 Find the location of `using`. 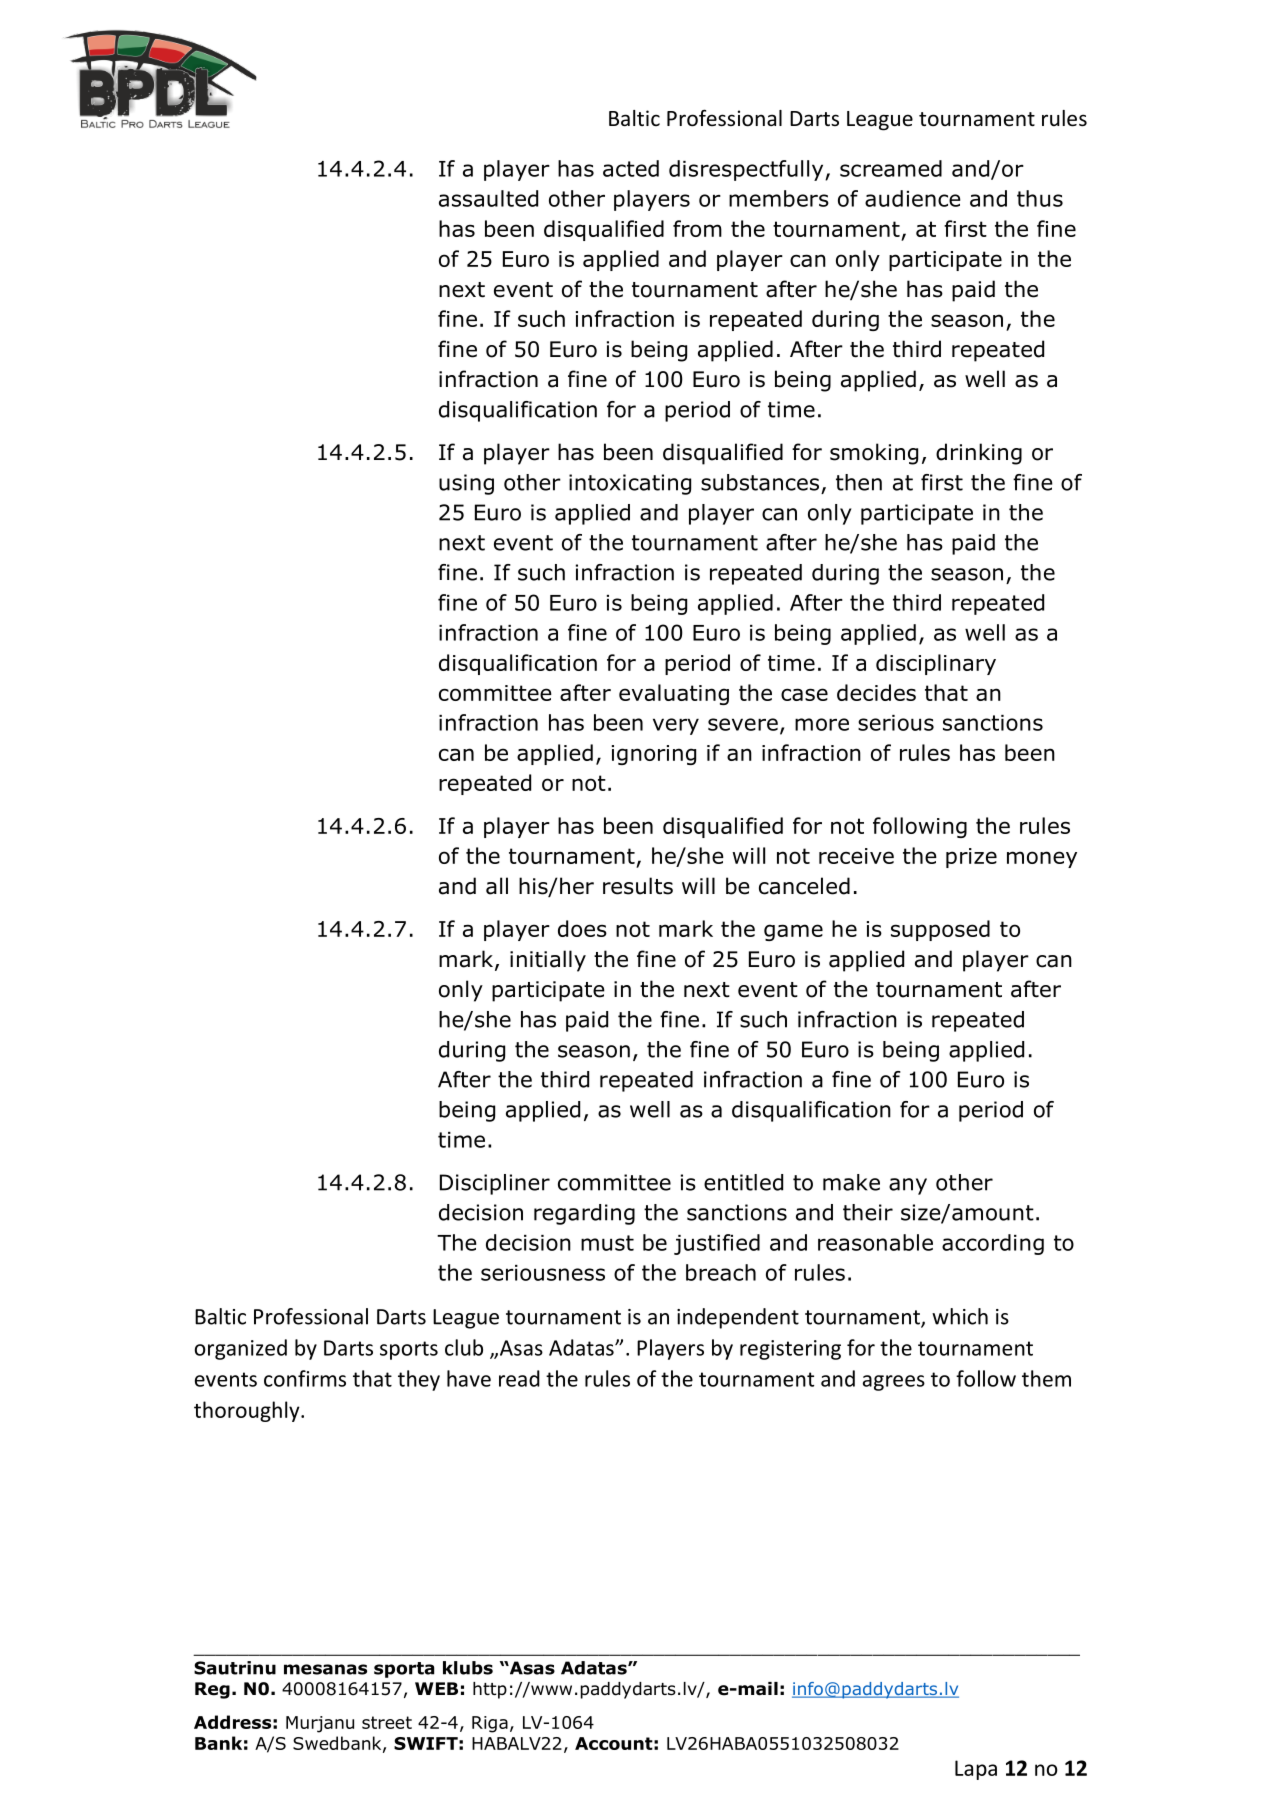

using is located at coordinates (466, 484).
